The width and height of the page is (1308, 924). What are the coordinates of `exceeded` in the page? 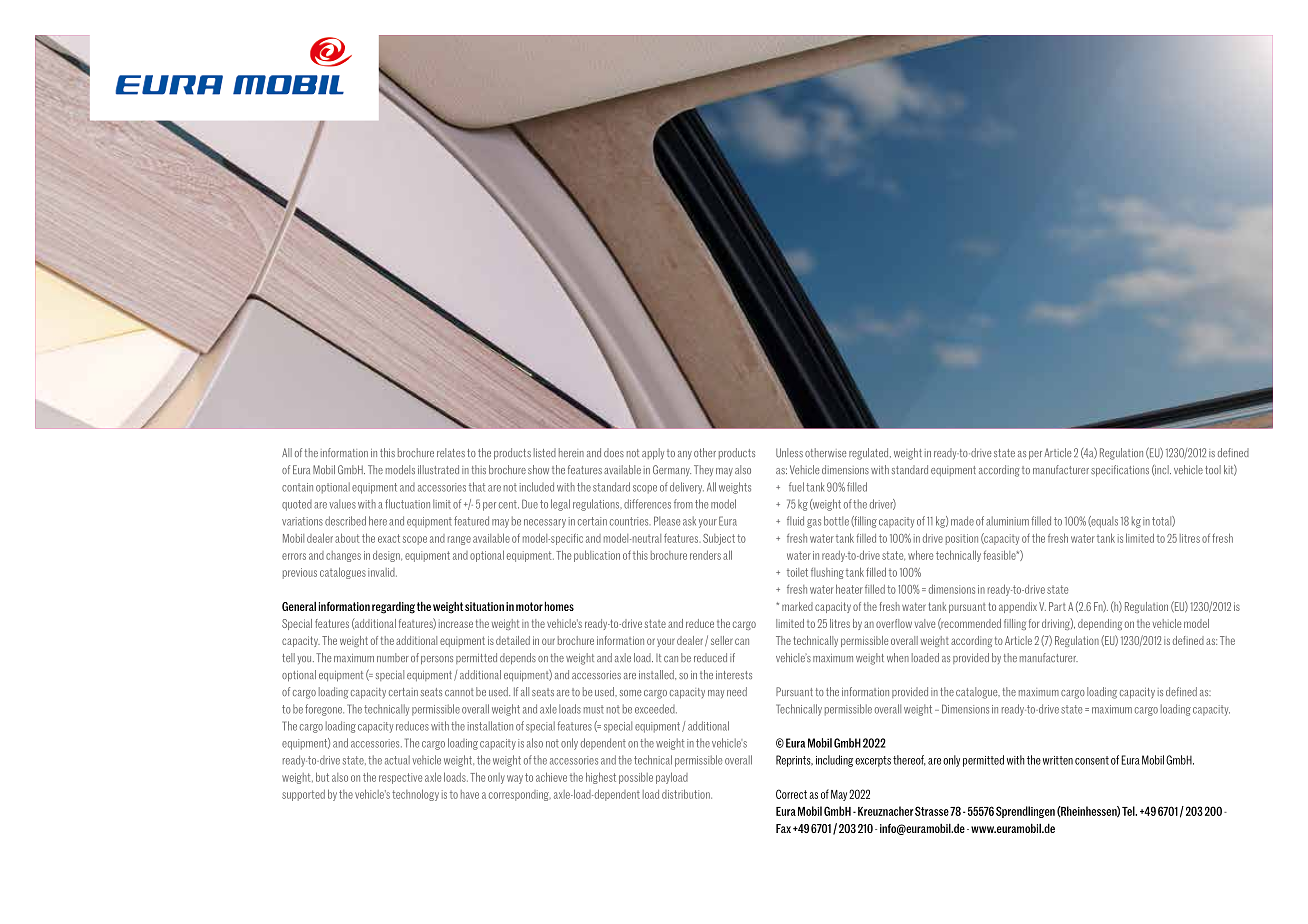 It's located at (656, 709).
